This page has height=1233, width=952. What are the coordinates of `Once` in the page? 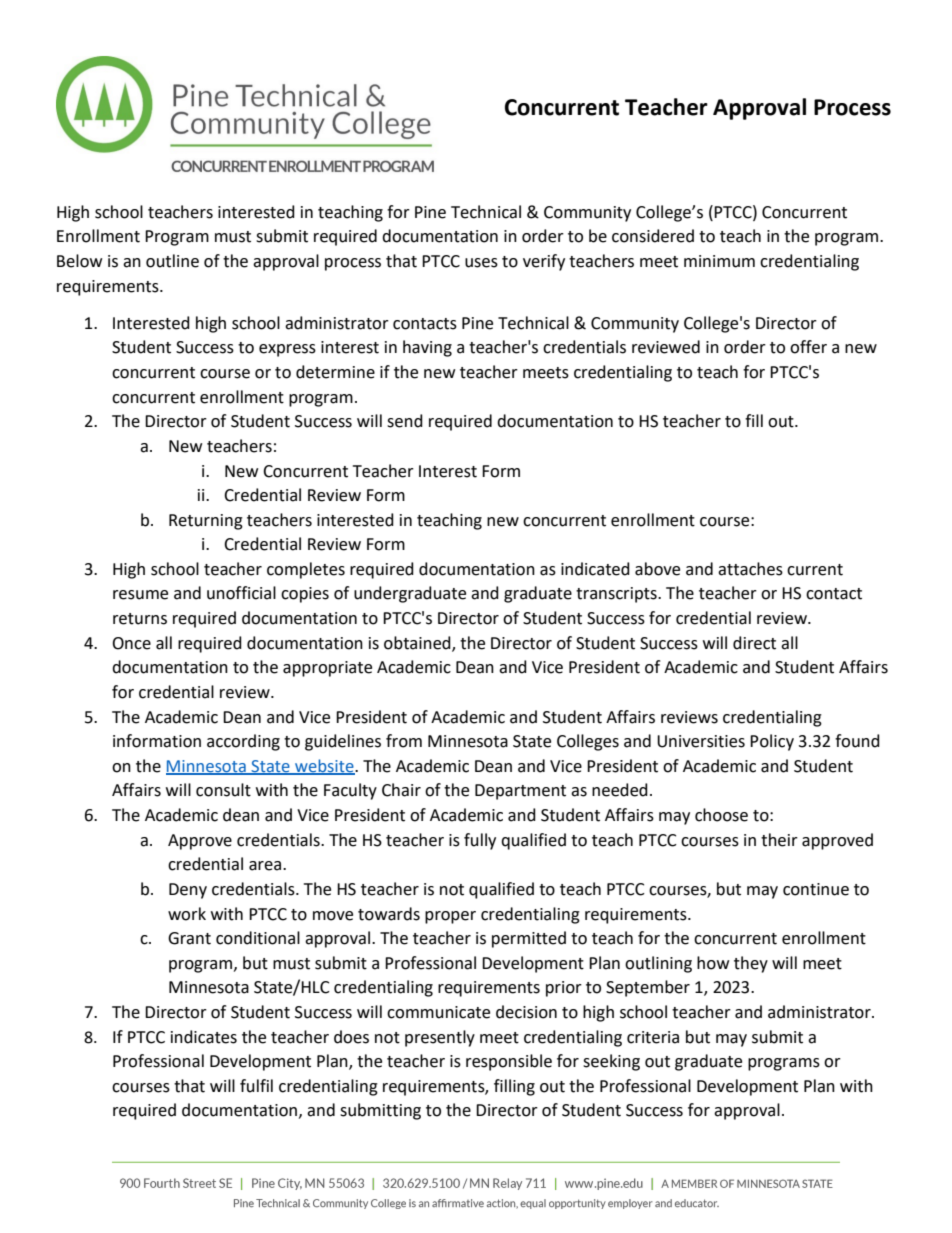 It's located at (131, 643).
